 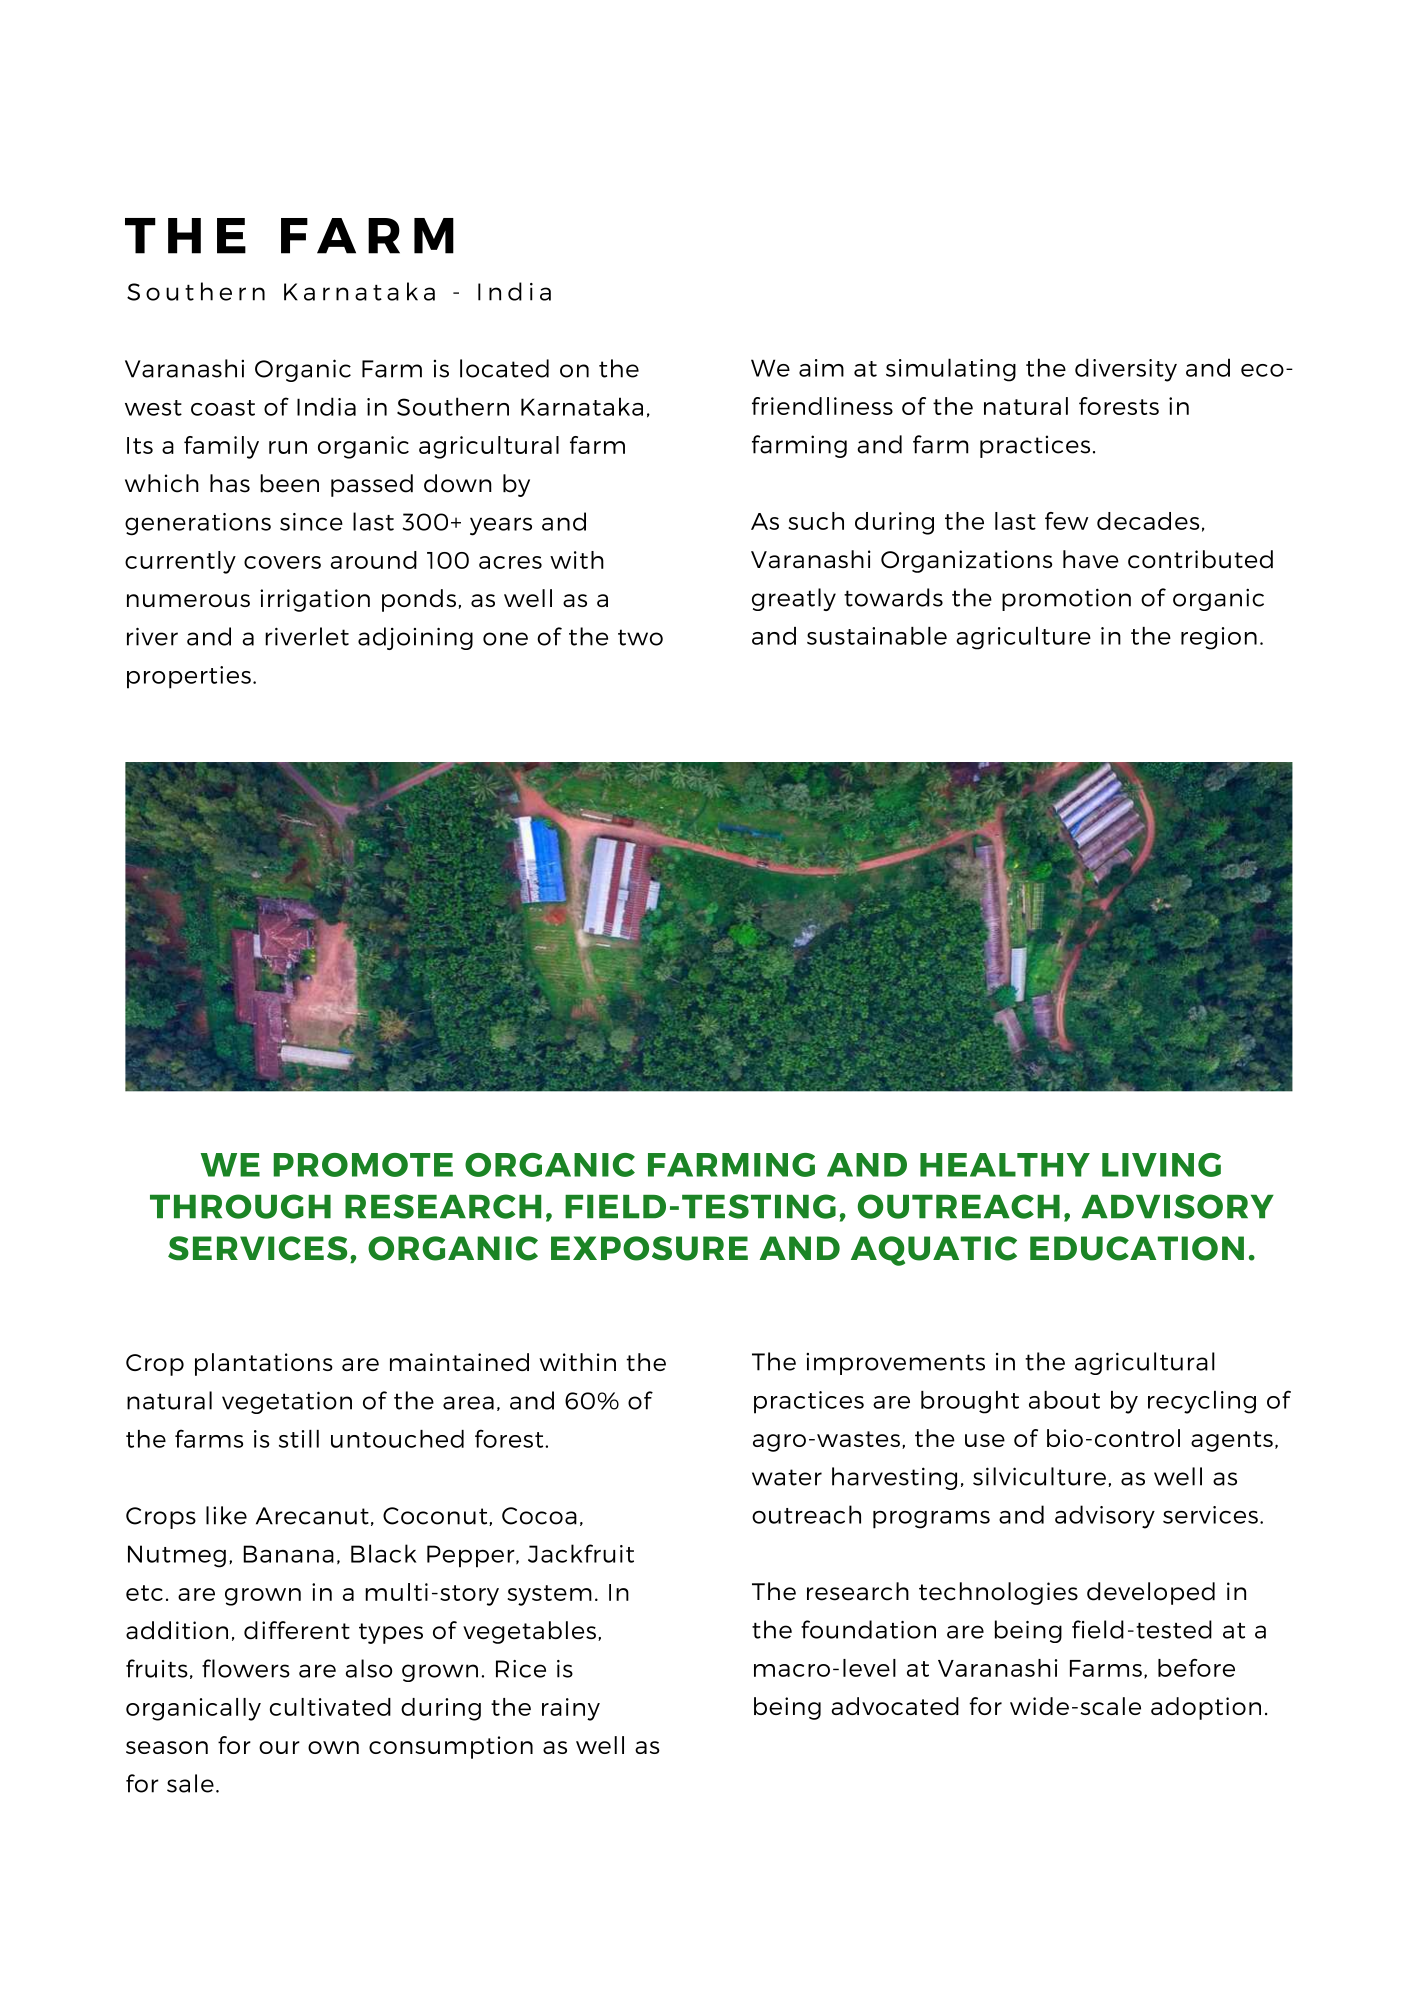 I want to click on about, so click(x=1064, y=1400).
